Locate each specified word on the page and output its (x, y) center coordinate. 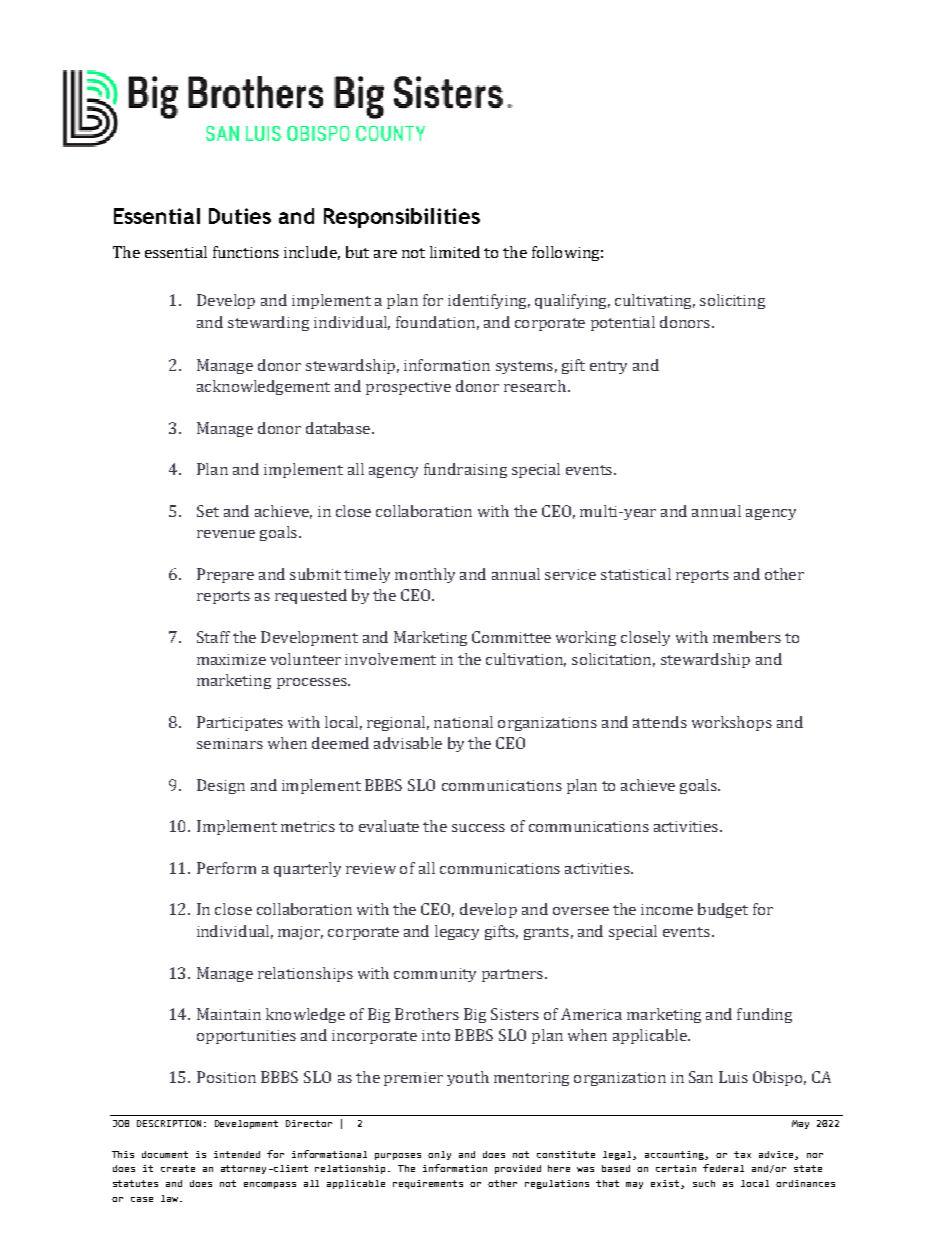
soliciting (732, 301)
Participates (240, 723)
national (463, 722)
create (178, 1168)
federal (723, 1168)
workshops (732, 723)
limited (455, 252)
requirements (428, 1184)
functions (246, 252)
